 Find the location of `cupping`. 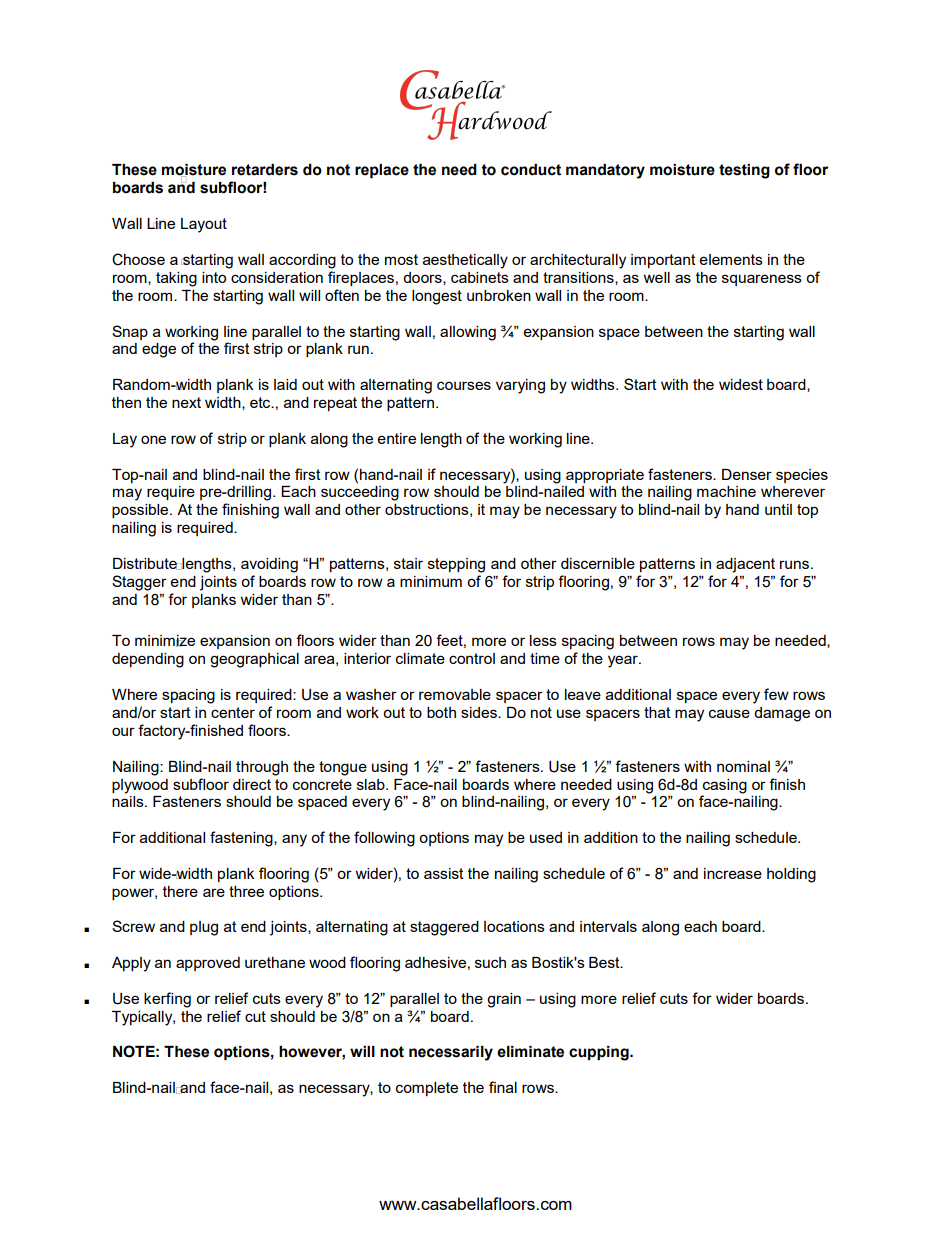

cupping is located at coordinates (600, 1053).
